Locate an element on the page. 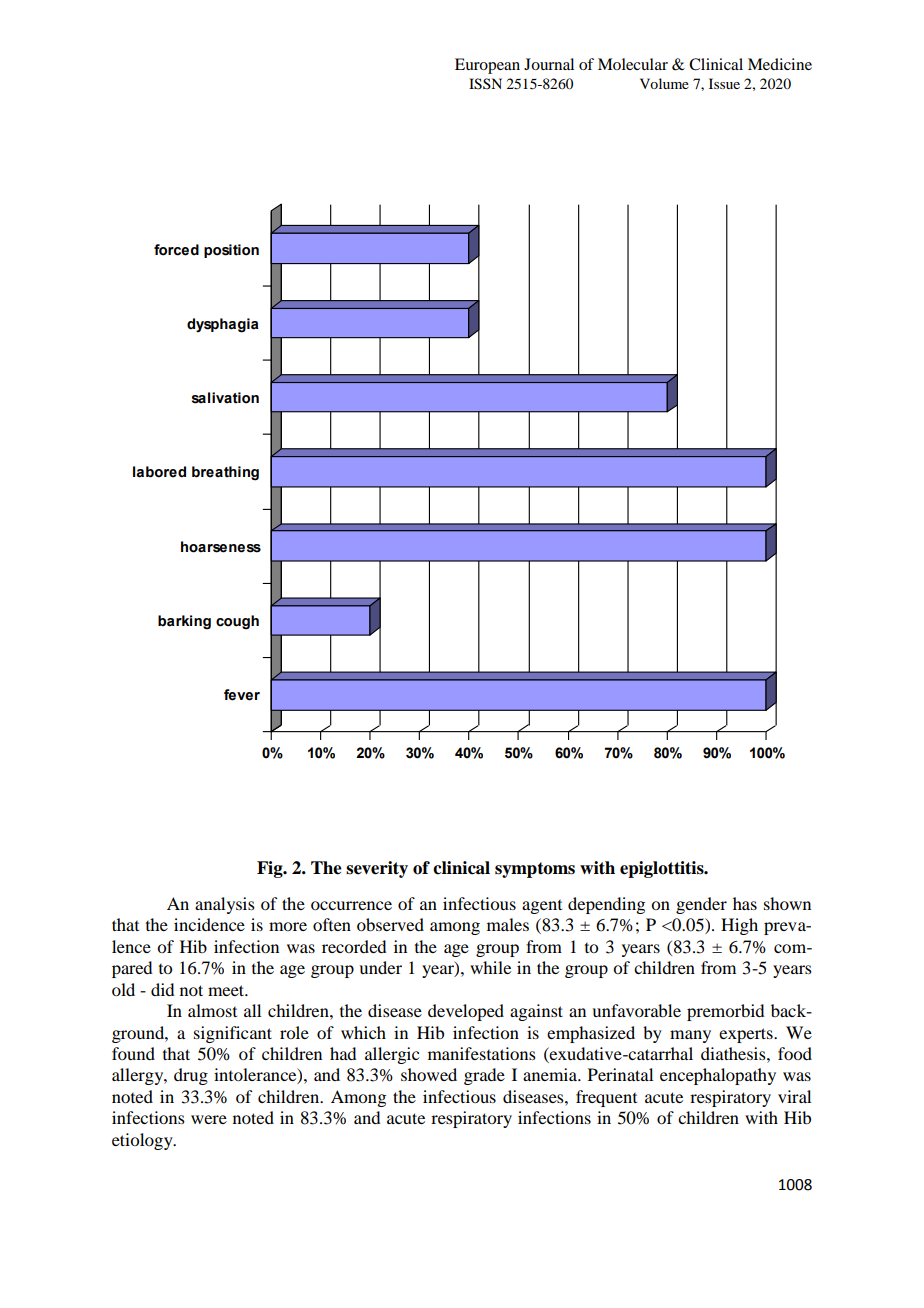 Image resolution: width=924 pixels, height=1308 pixels. fever is located at coordinates (242, 695).
